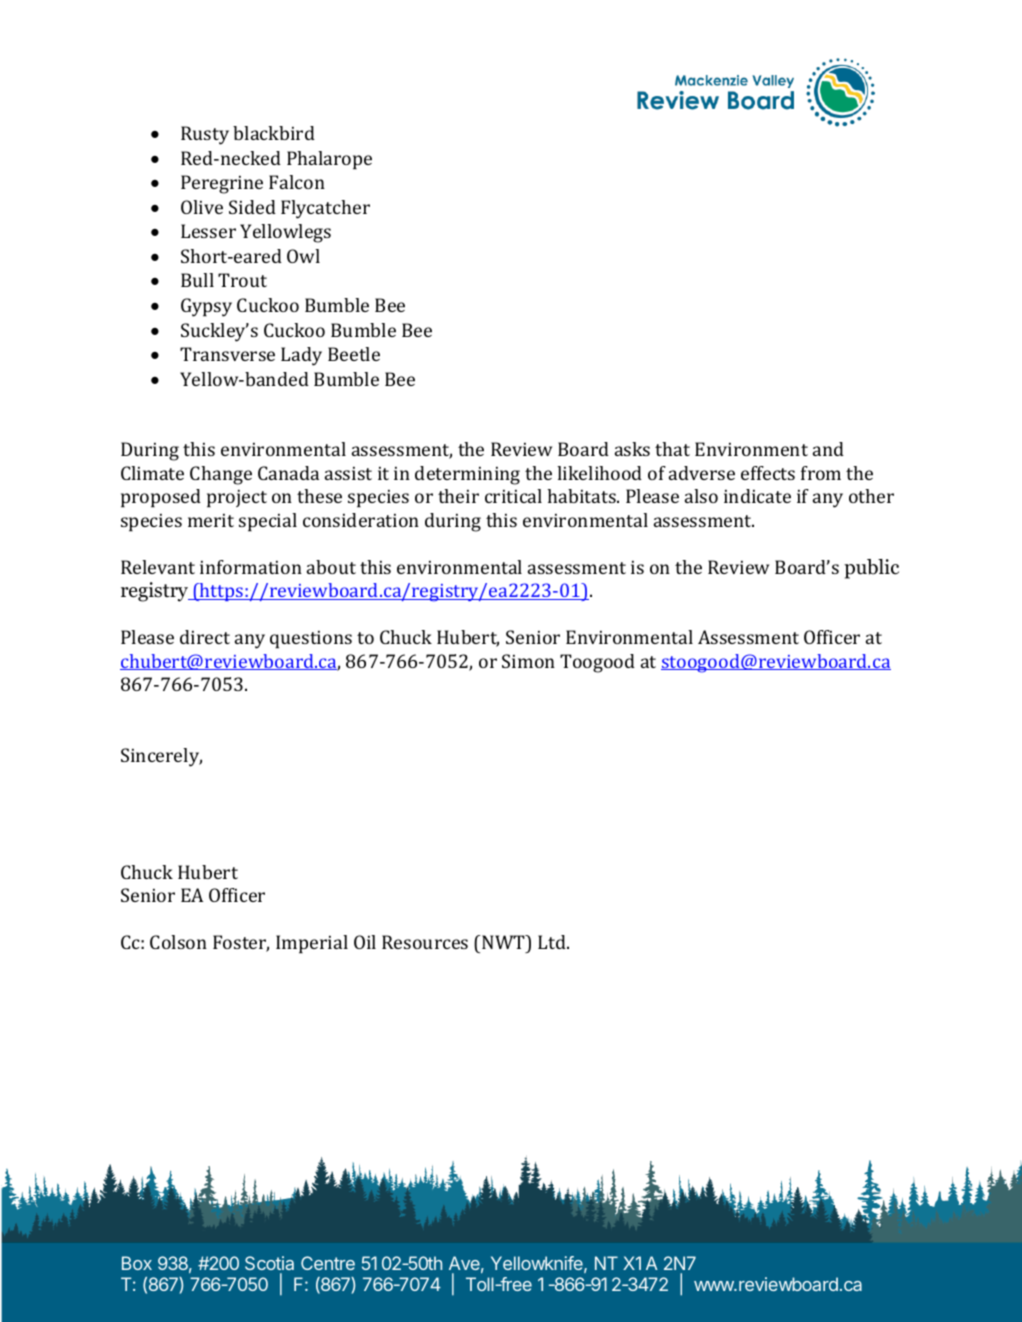  I want to click on direct, so click(205, 637).
